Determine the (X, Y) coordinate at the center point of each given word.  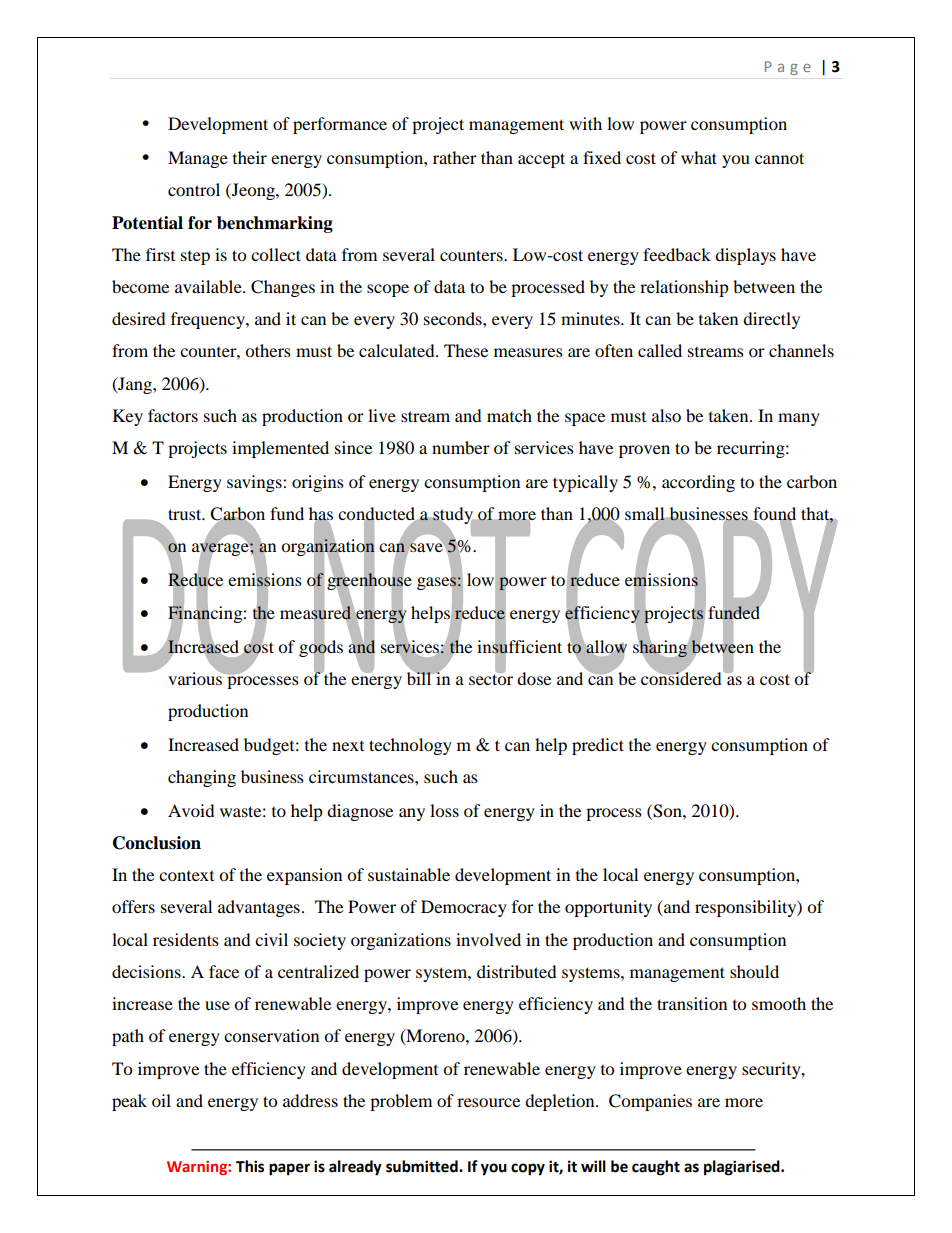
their (250, 157)
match (509, 415)
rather (455, 157)
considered (682, 677)
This (250, 1166)
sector (491, 678)
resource (488, 1102)
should (754, 971)
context (186, 876)
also (666, 415)
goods (321, 648)
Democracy (464, 908)
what (699, 157)
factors (173, 415)
